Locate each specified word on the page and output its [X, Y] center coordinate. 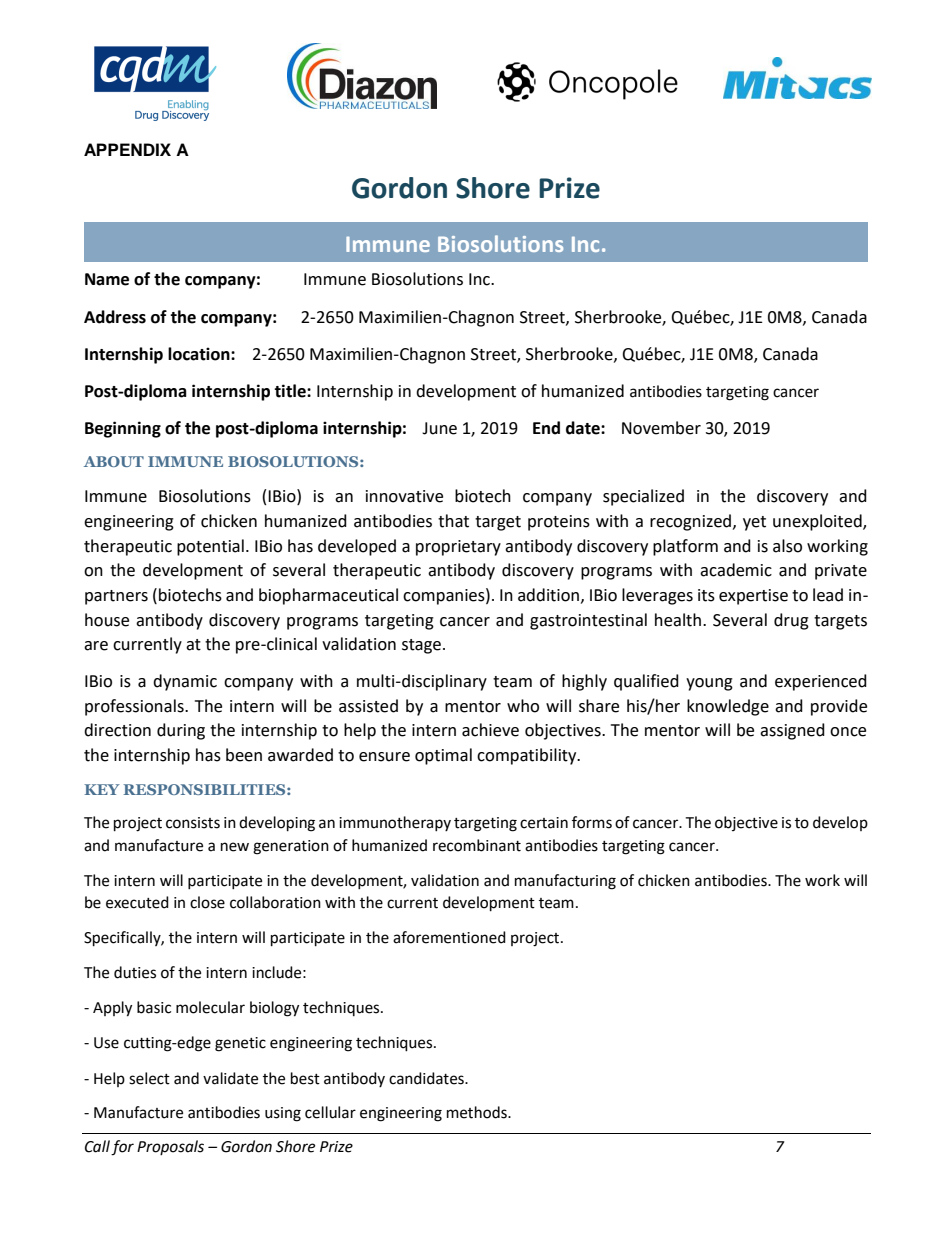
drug [791, 621]
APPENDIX [127, 149]
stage [421, 646]
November [661, 428]
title [291, 391]
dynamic [185, 682]
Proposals [170, 1147]
